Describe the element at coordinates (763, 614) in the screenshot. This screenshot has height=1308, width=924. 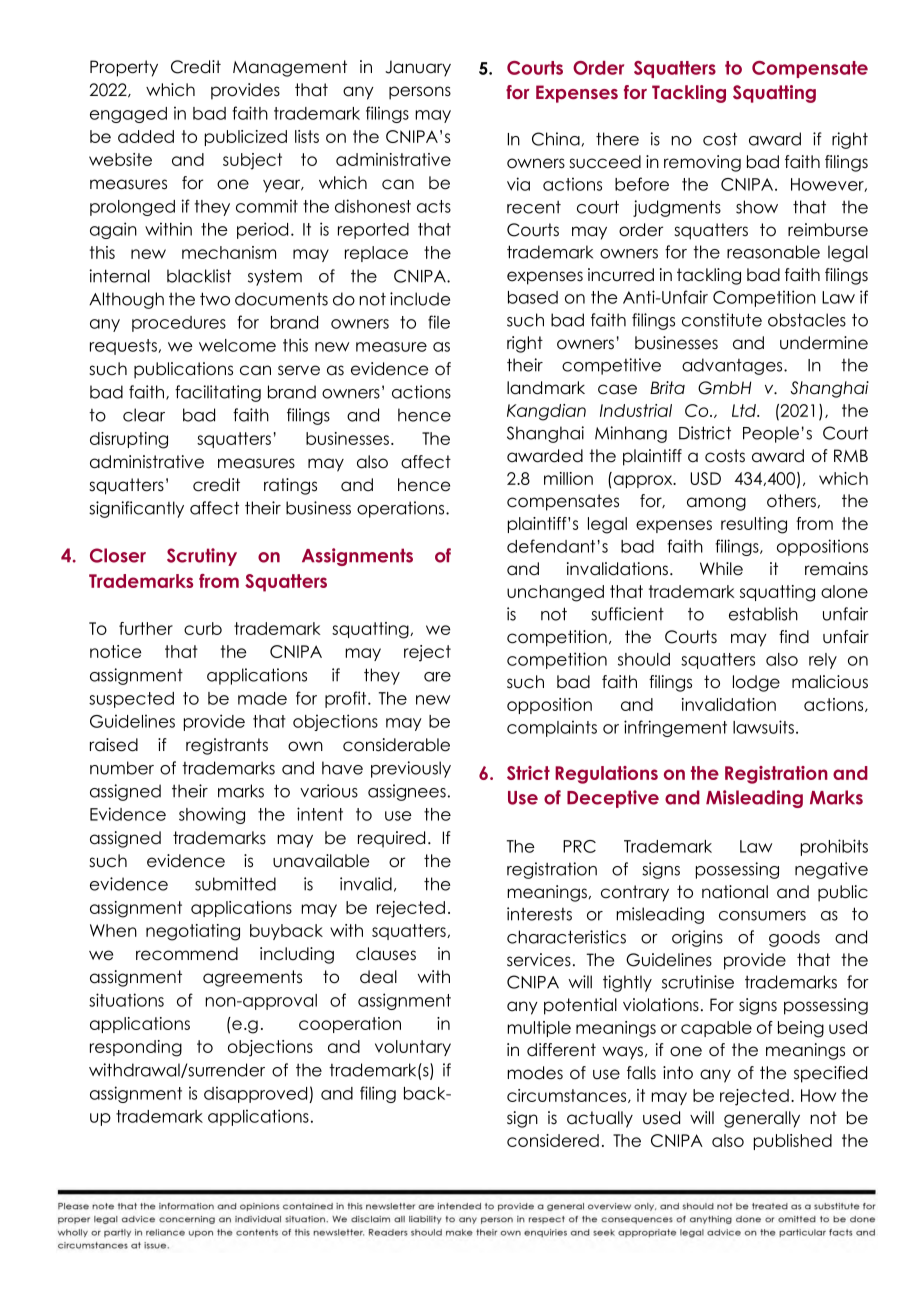
I see `establish` at that location.
